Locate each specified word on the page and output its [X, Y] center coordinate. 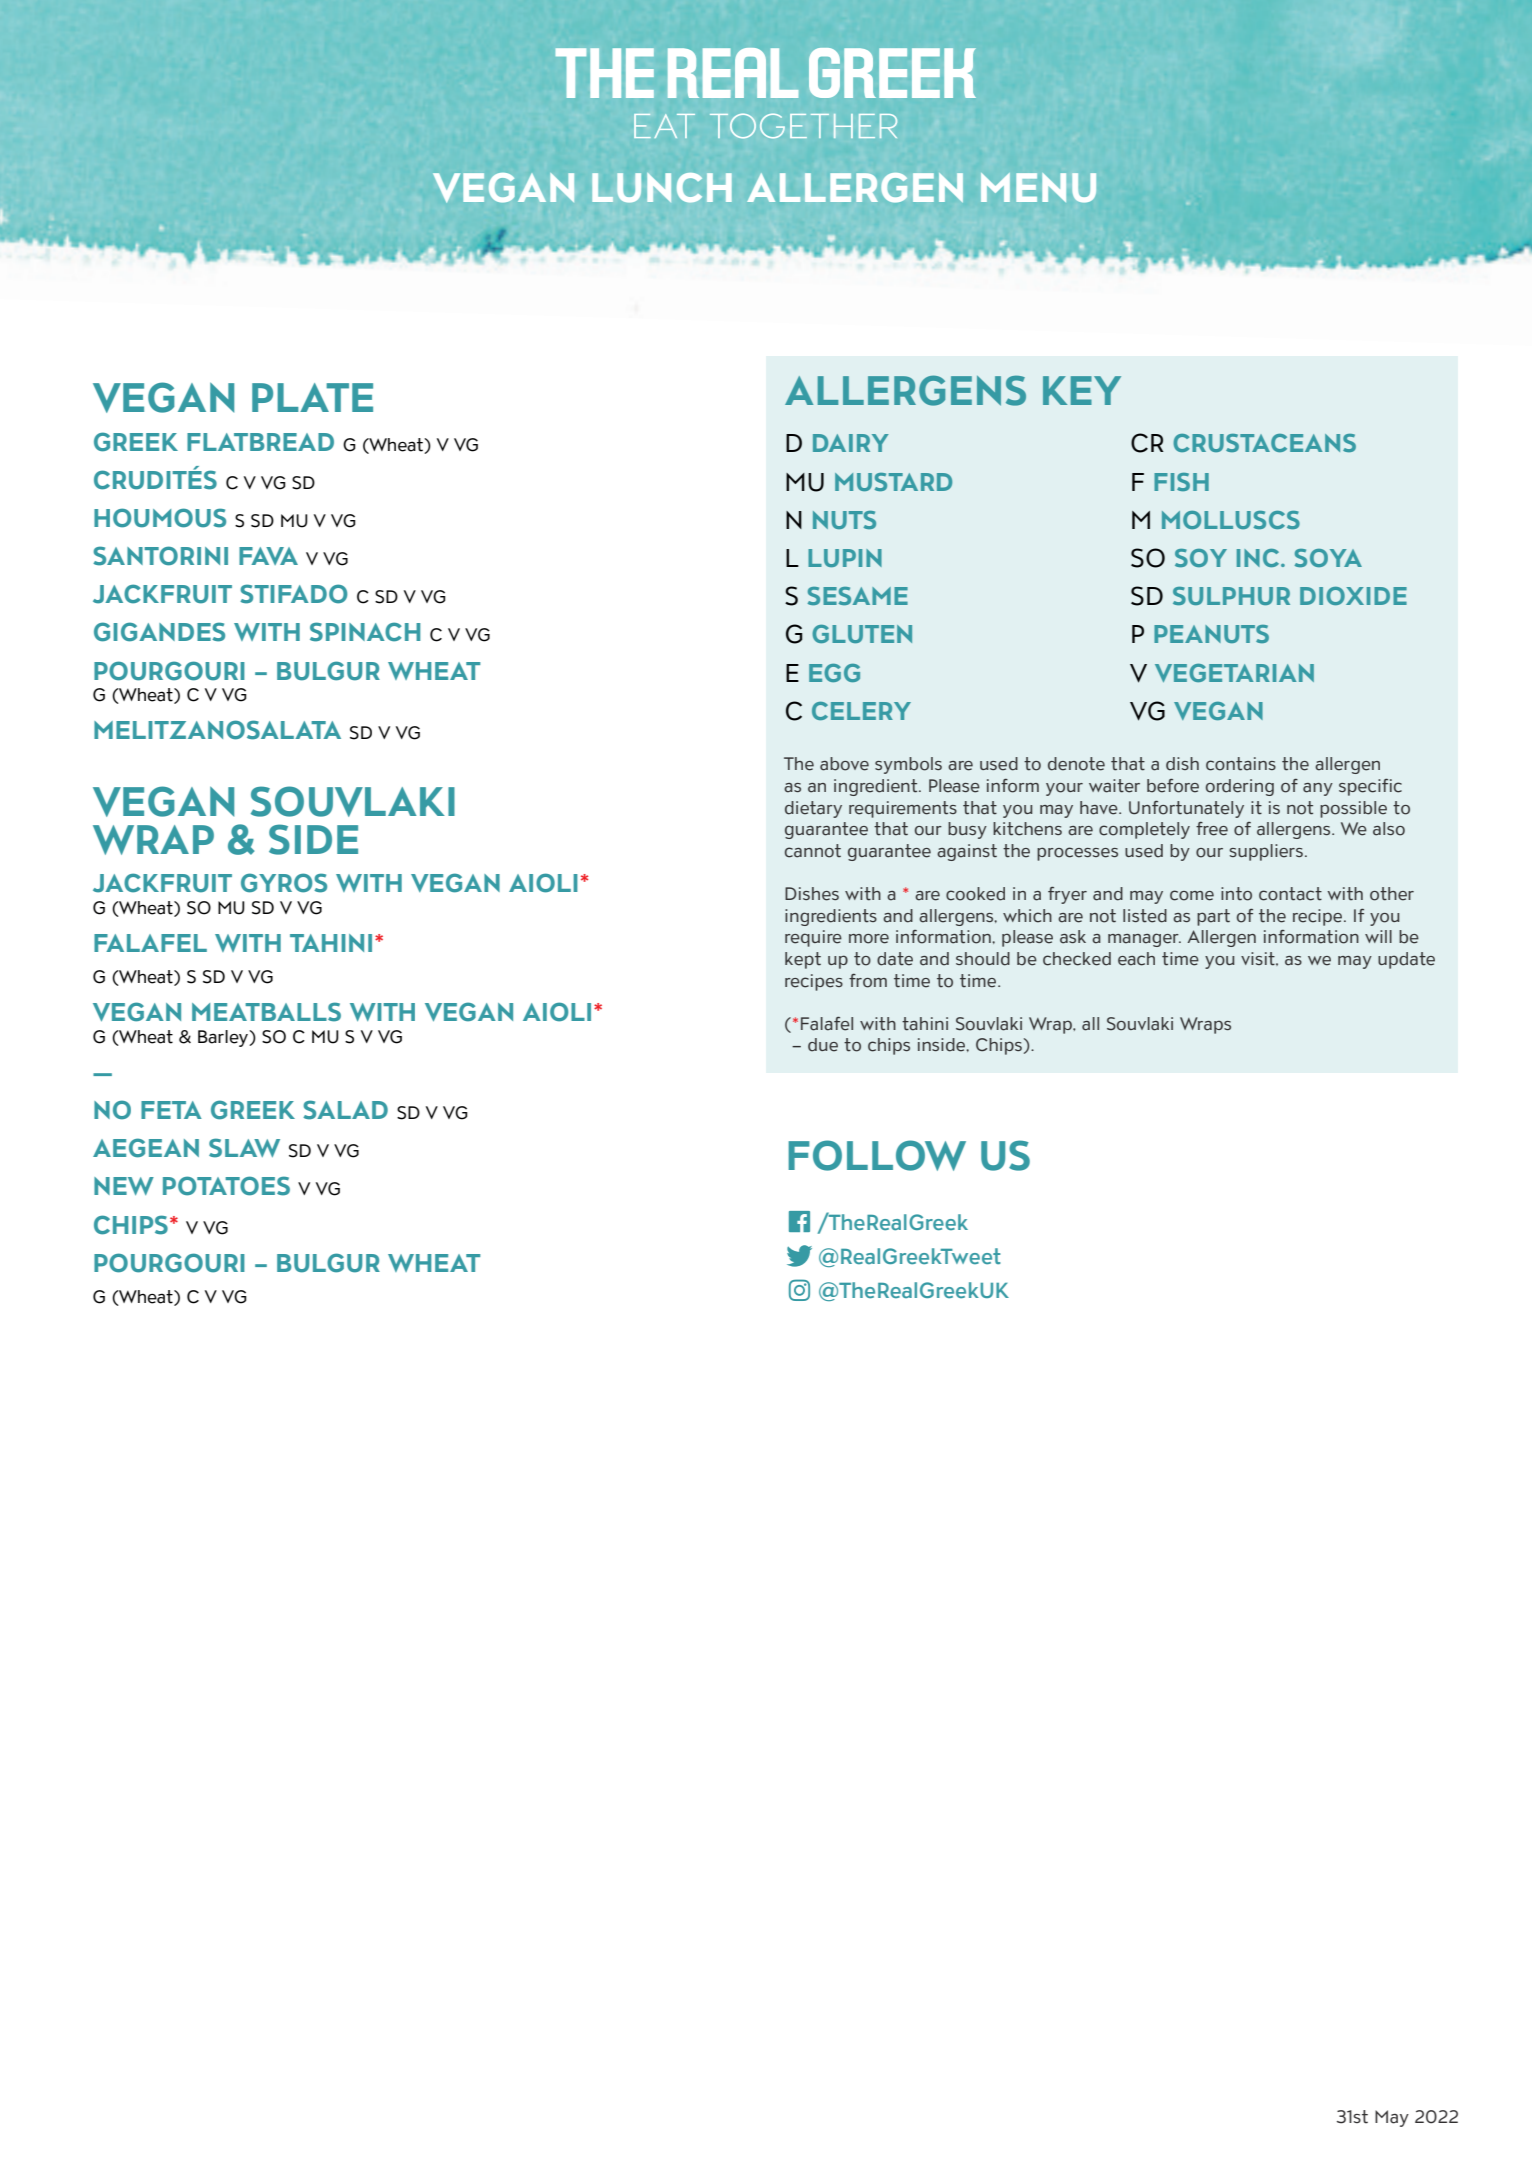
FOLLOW [877, 1155]
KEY [1082, 390]
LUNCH [662, 188]
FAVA [268, 556]
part [1213, 917]
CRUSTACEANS [1264, 443]
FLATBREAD [260, 442]
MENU [1038, 187]
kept [803, 960]
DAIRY [851, 443]
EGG [834, 673]
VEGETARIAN [1234, 673]
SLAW [244, 1148]
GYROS [284, 883]
